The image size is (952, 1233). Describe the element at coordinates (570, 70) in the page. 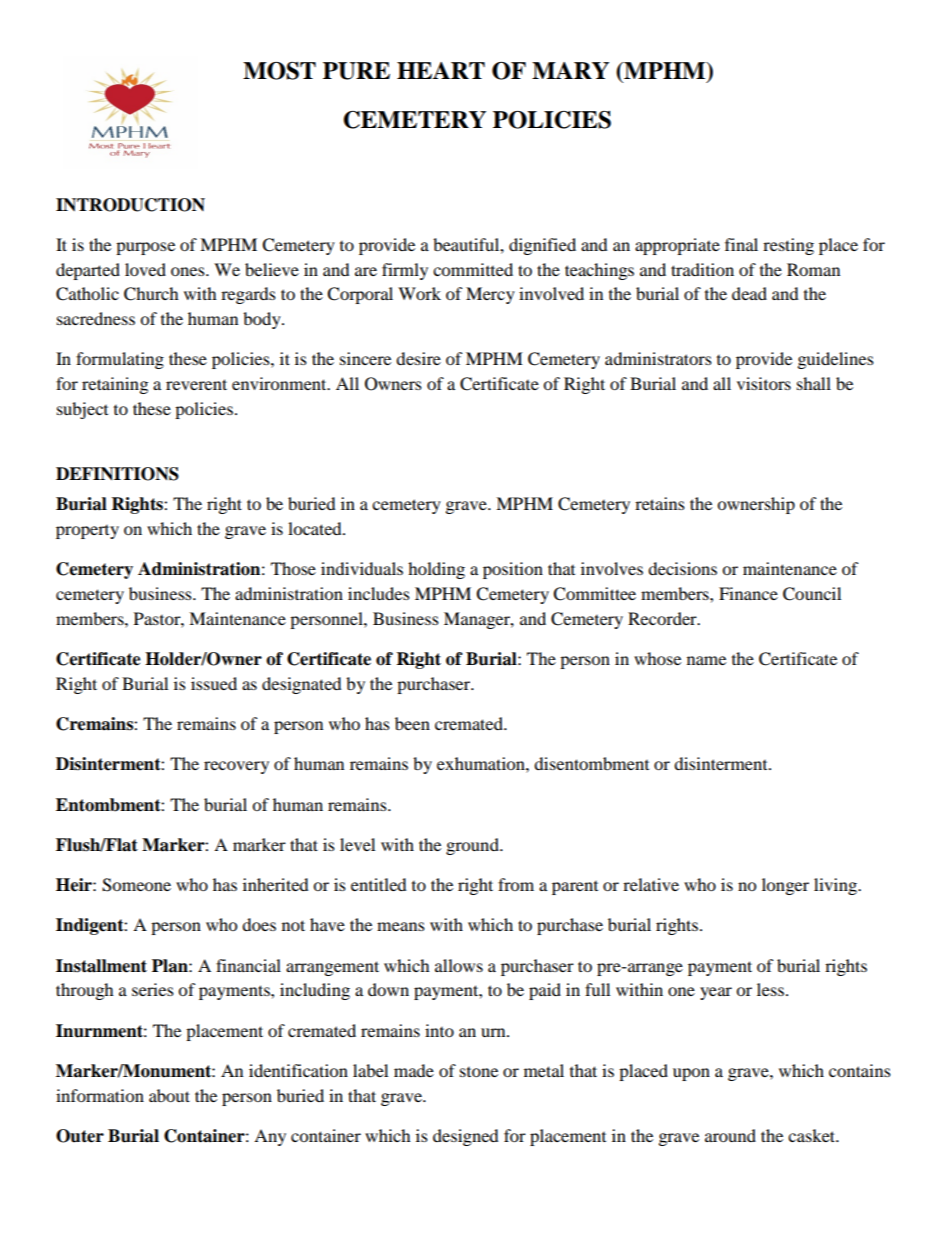

I see `MARY` at that location.
